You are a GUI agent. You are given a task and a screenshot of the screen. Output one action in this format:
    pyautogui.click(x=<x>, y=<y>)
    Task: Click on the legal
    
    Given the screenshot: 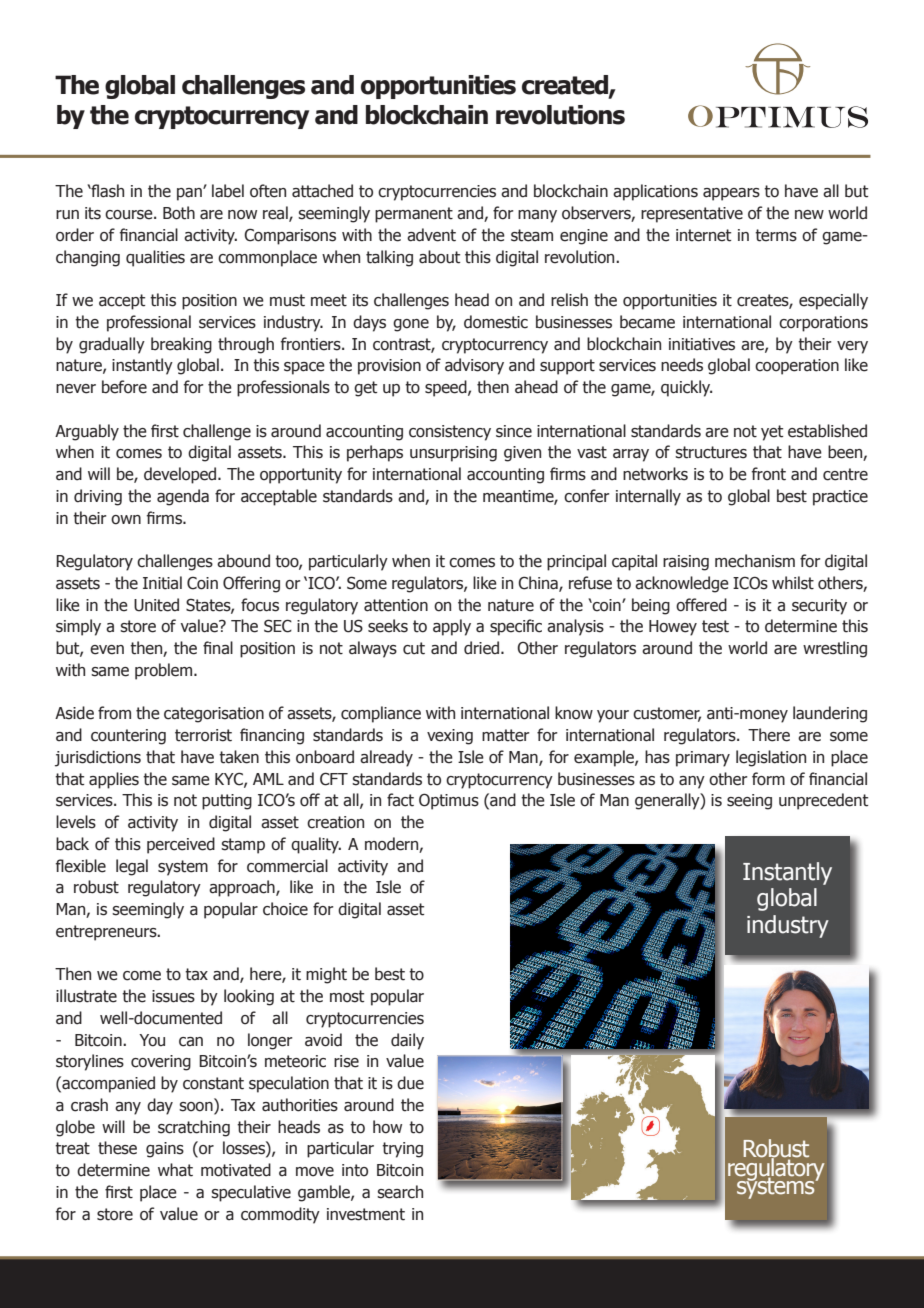 What is the action you would take?
    pyautogui.click(x=132, y=867)
